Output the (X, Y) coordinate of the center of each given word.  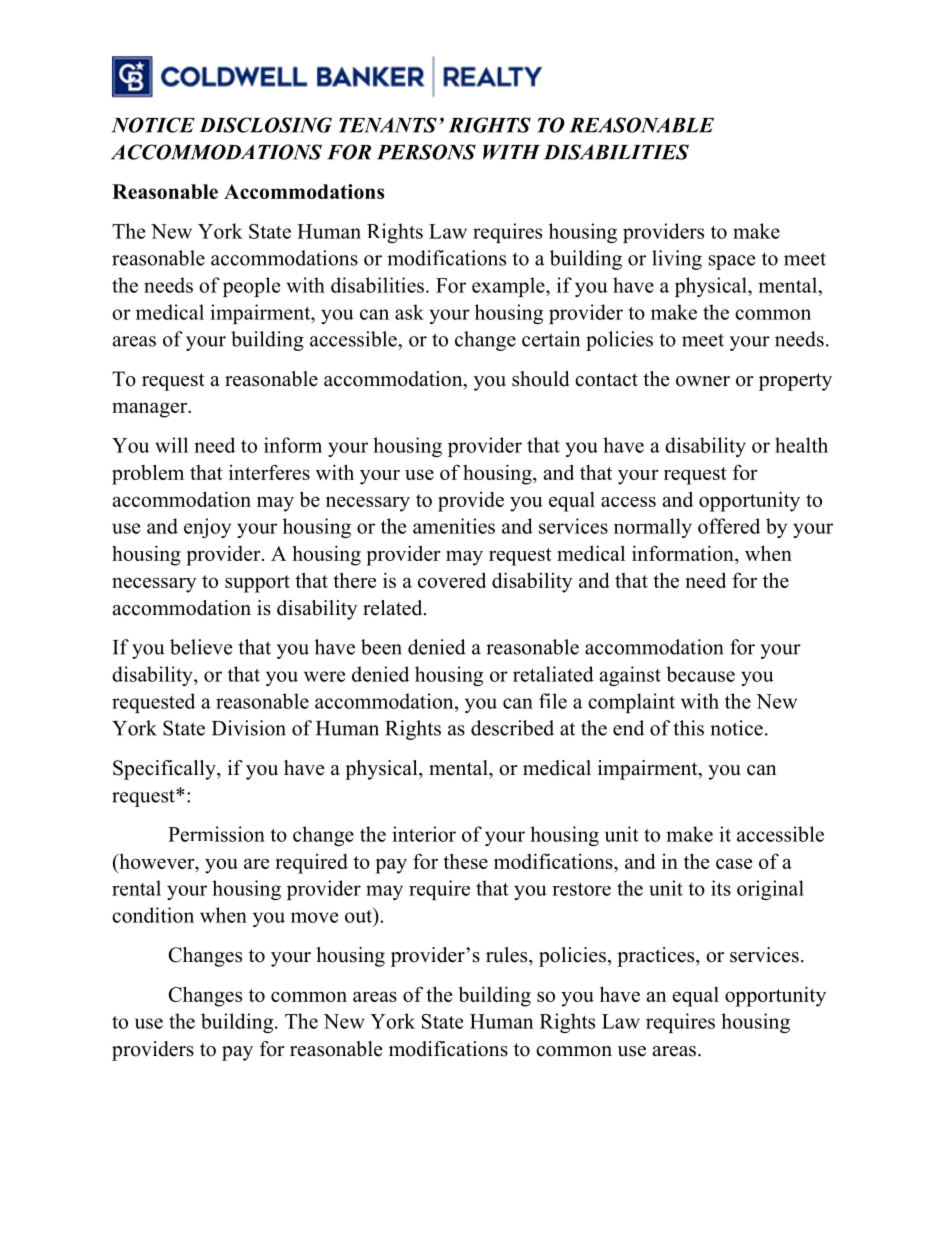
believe (201, 647)
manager (151, 410)
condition (153, 915)
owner (703, 381)
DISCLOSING (266, 125)
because (700, 674)
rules (508, 955)
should (540, 379)
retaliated (553, 674)
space (732, 262)
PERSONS (426, 152)
